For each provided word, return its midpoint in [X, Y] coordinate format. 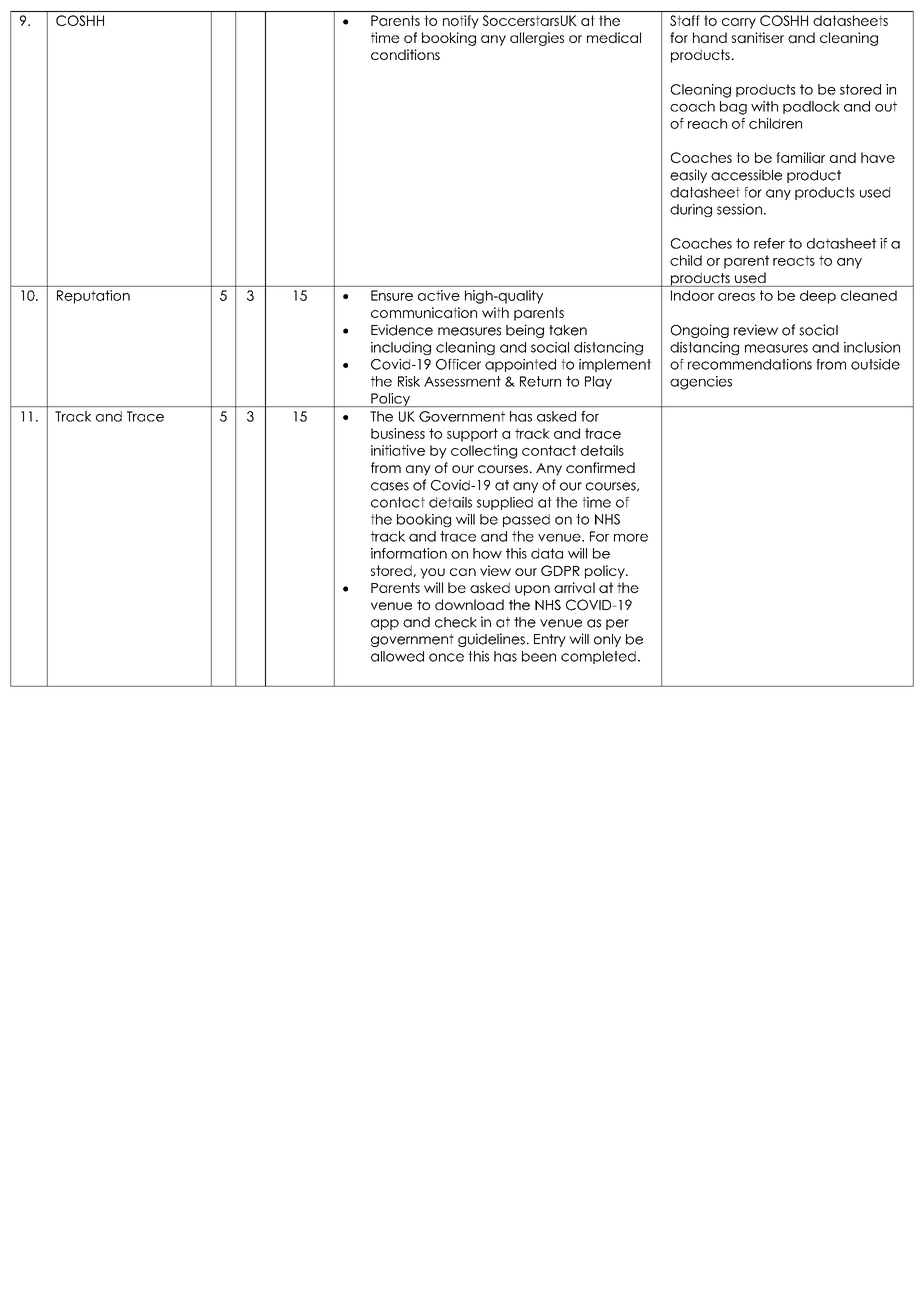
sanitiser [758, 37]
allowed [397, 656]
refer [769, 243]
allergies [537, 39]
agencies [701, 383]
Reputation [93, 297]
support [472, 435]
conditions [405, 54]
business [398, 433]
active [439, 295]
